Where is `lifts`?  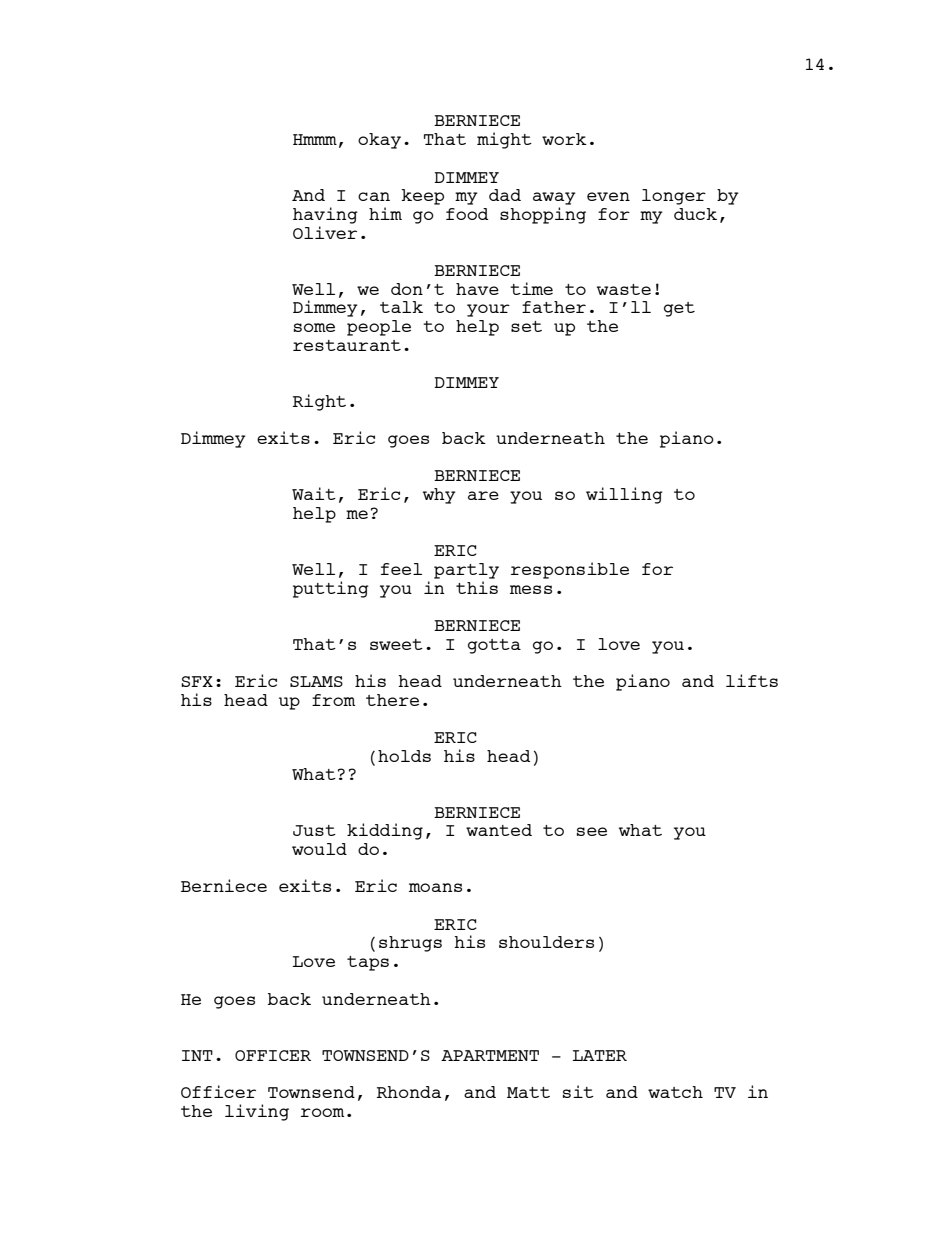 lifts is located at coordinates (752, 680).
